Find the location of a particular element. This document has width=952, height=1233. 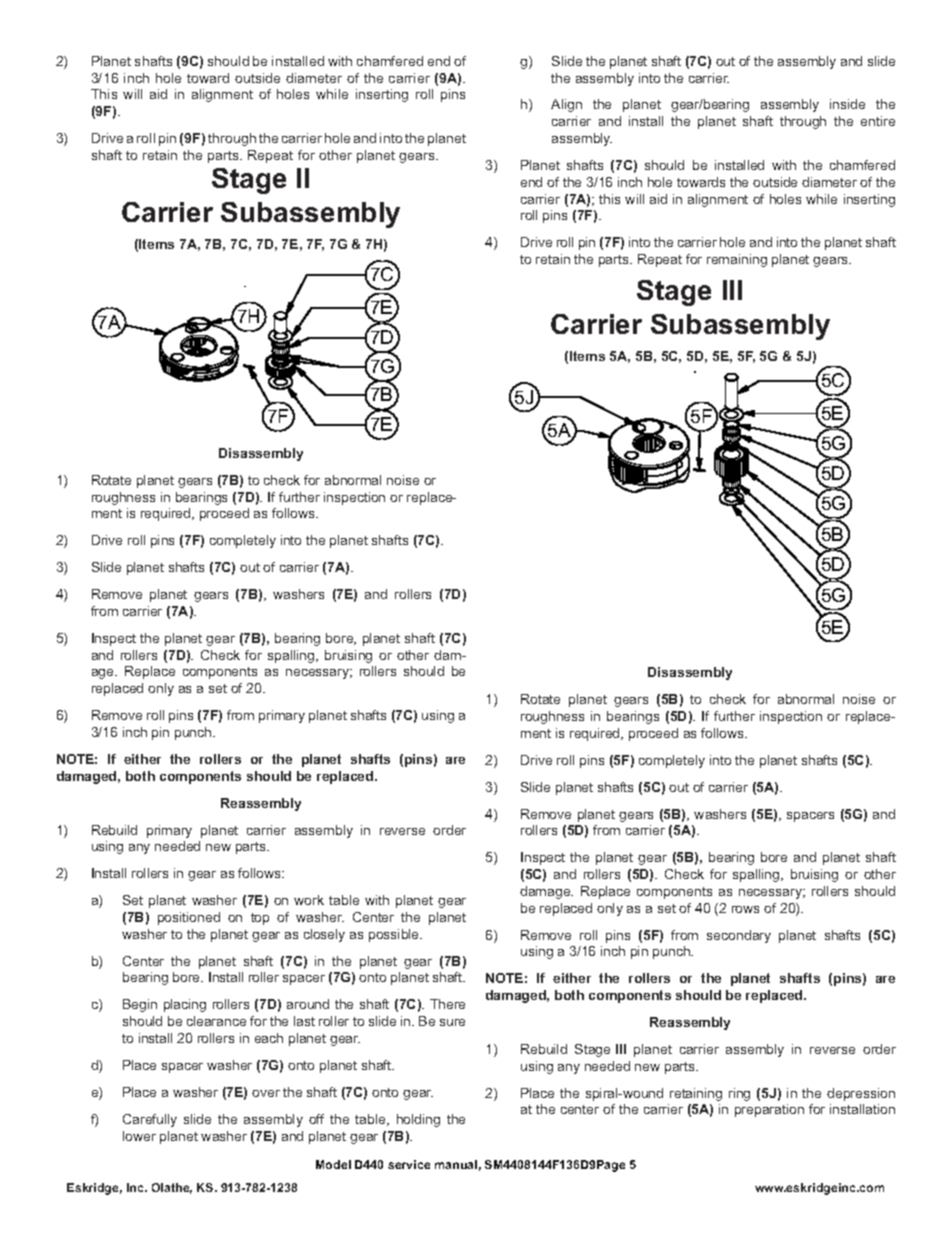

possible is located at coordinates (395, 935).
